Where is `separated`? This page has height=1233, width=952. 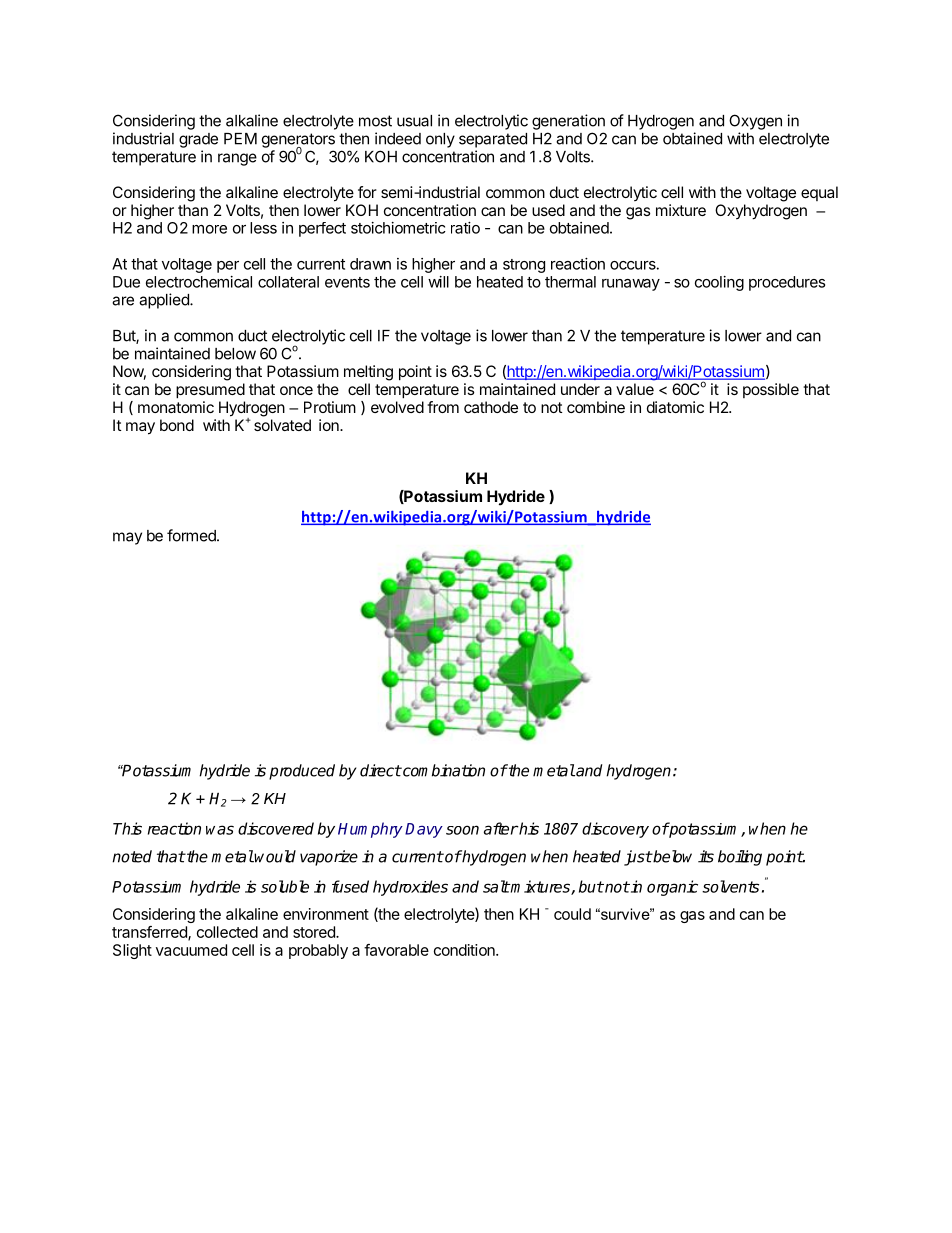 separated is located at coordinates (493, 140).
